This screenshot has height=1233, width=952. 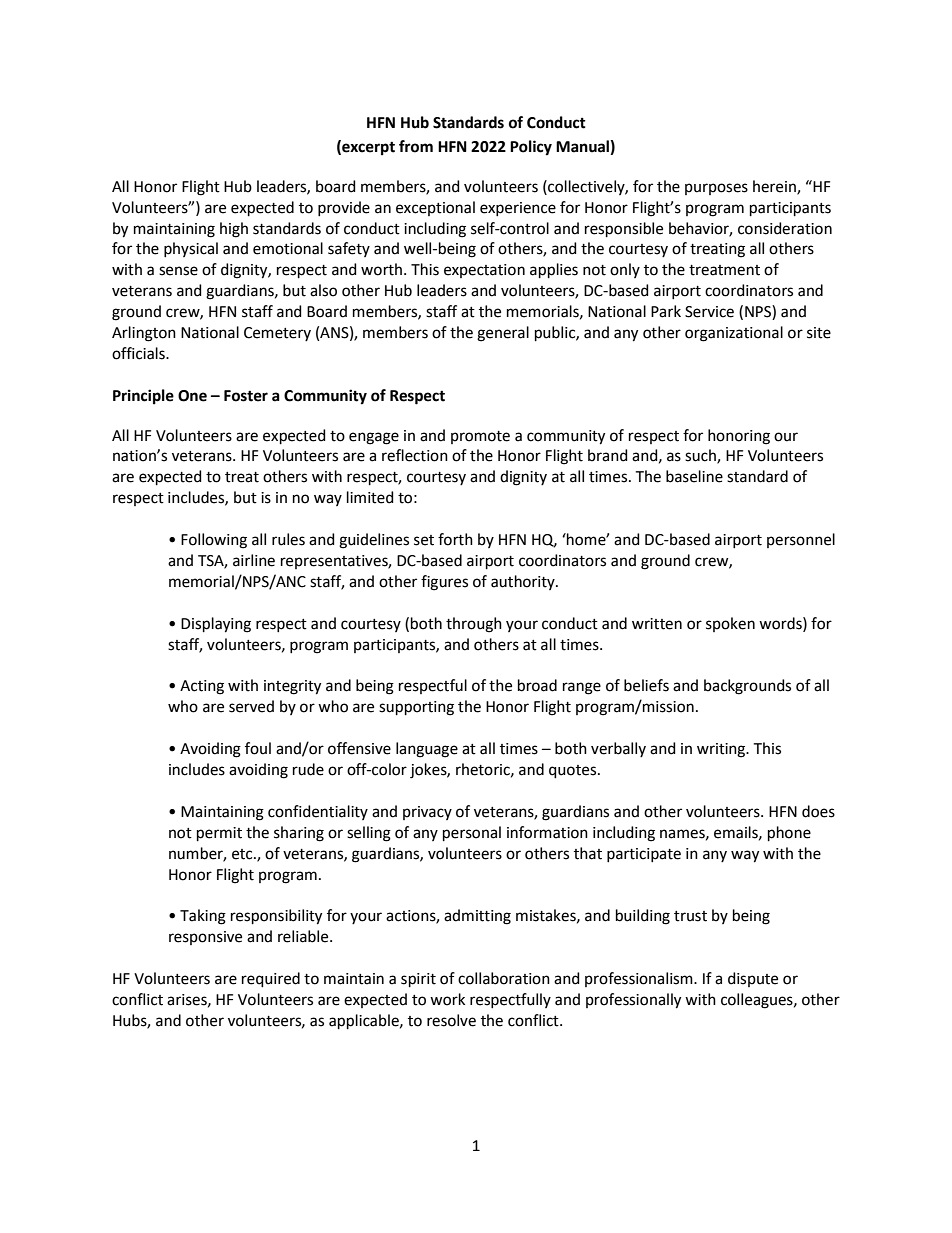 I want to click on required, so click(x=271, y=979).
